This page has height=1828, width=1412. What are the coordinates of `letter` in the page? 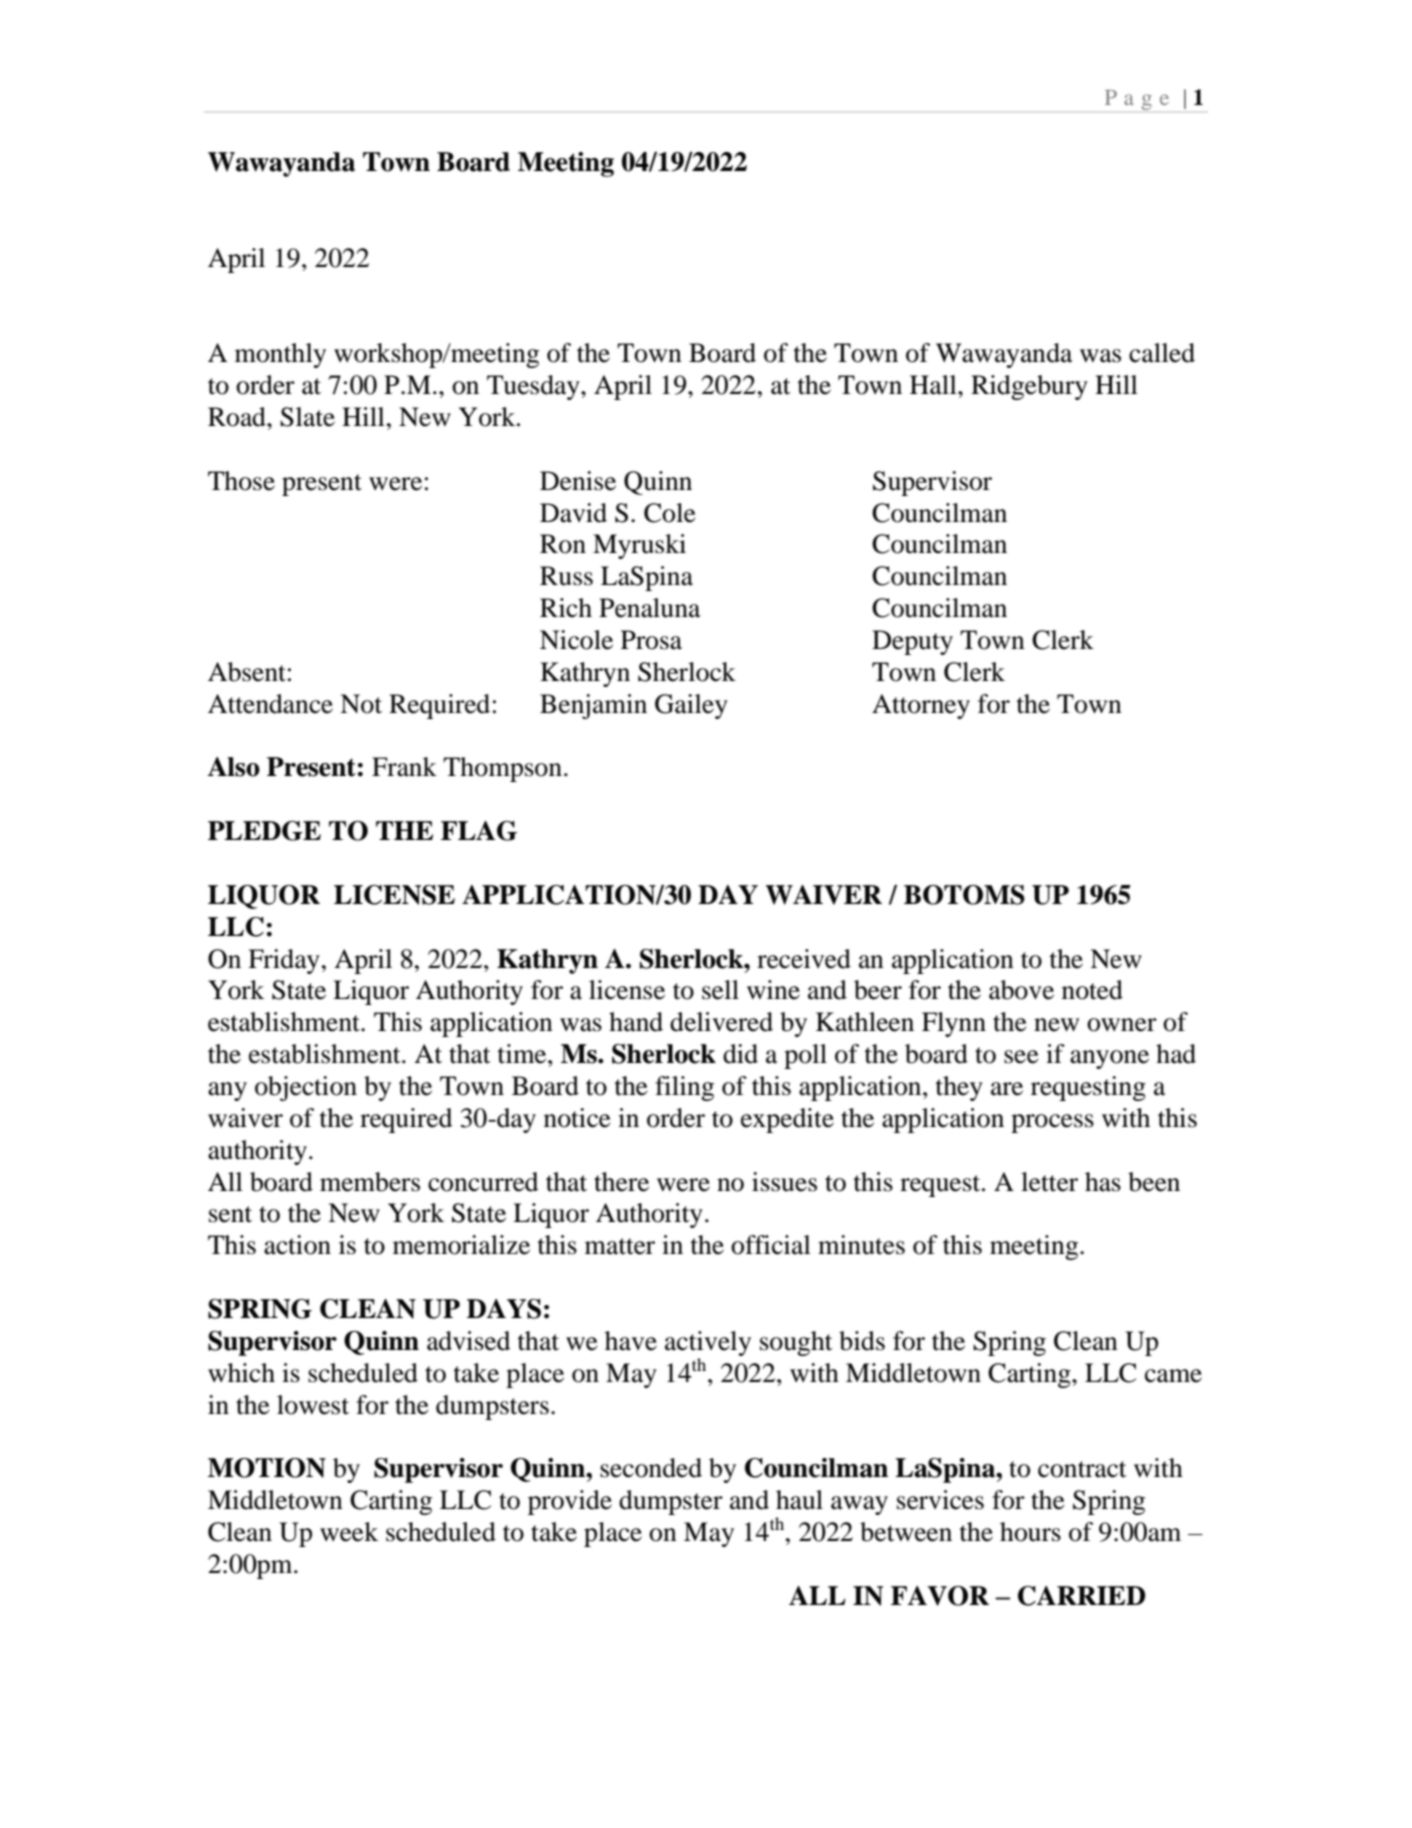 It's located at (1049, 1182).
